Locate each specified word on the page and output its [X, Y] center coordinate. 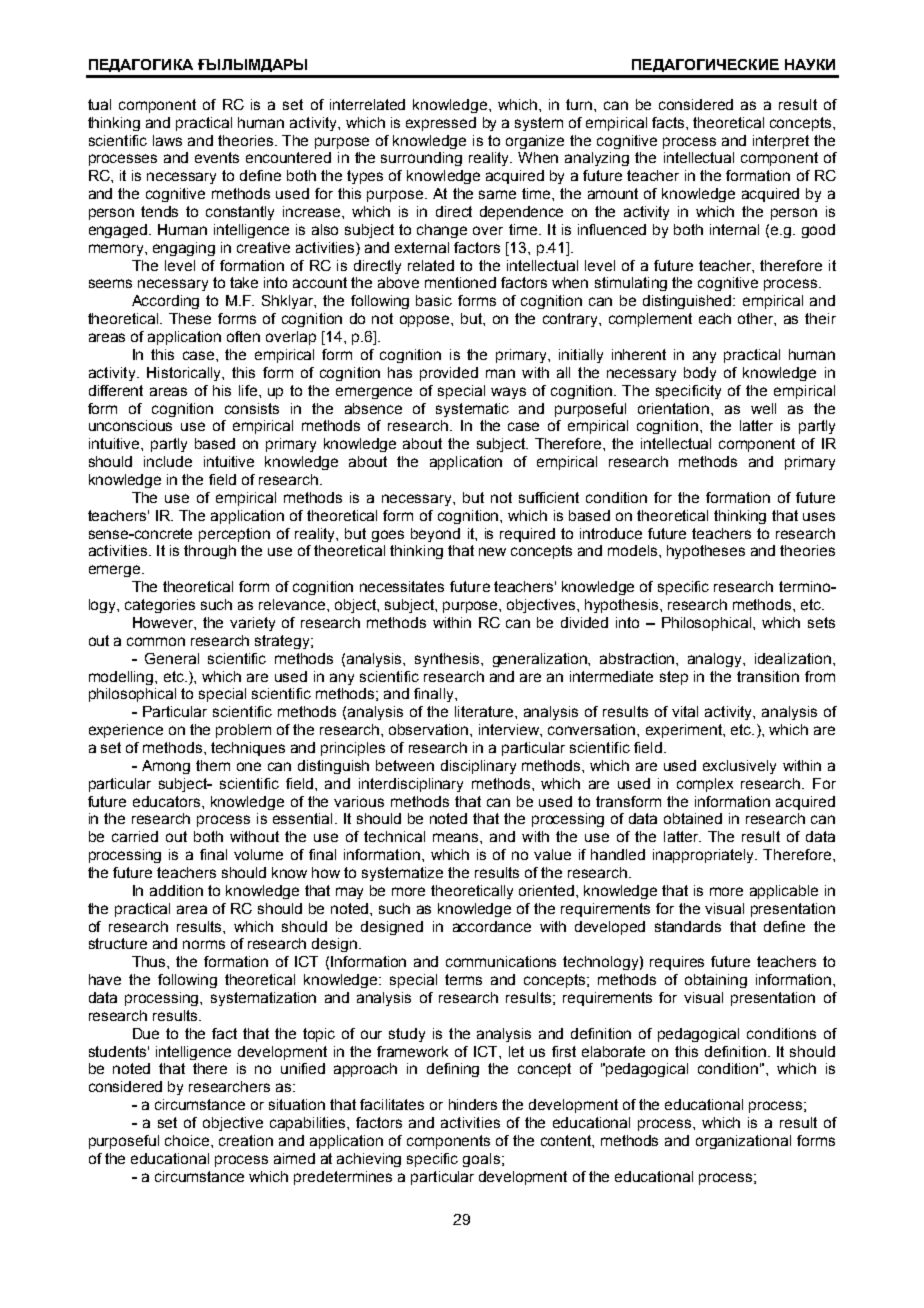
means [457, 837]
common [156, 641]
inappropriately [705, 856]
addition [176, 890]
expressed [441, 124]
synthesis [448, 660]
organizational [743, 1142]
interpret [781, 142]
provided [449, 374]
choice [188, 1140]
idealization [793, 658]
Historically [185, 374]
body [700, 374]
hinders [473, 1104]
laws [167, 140]
